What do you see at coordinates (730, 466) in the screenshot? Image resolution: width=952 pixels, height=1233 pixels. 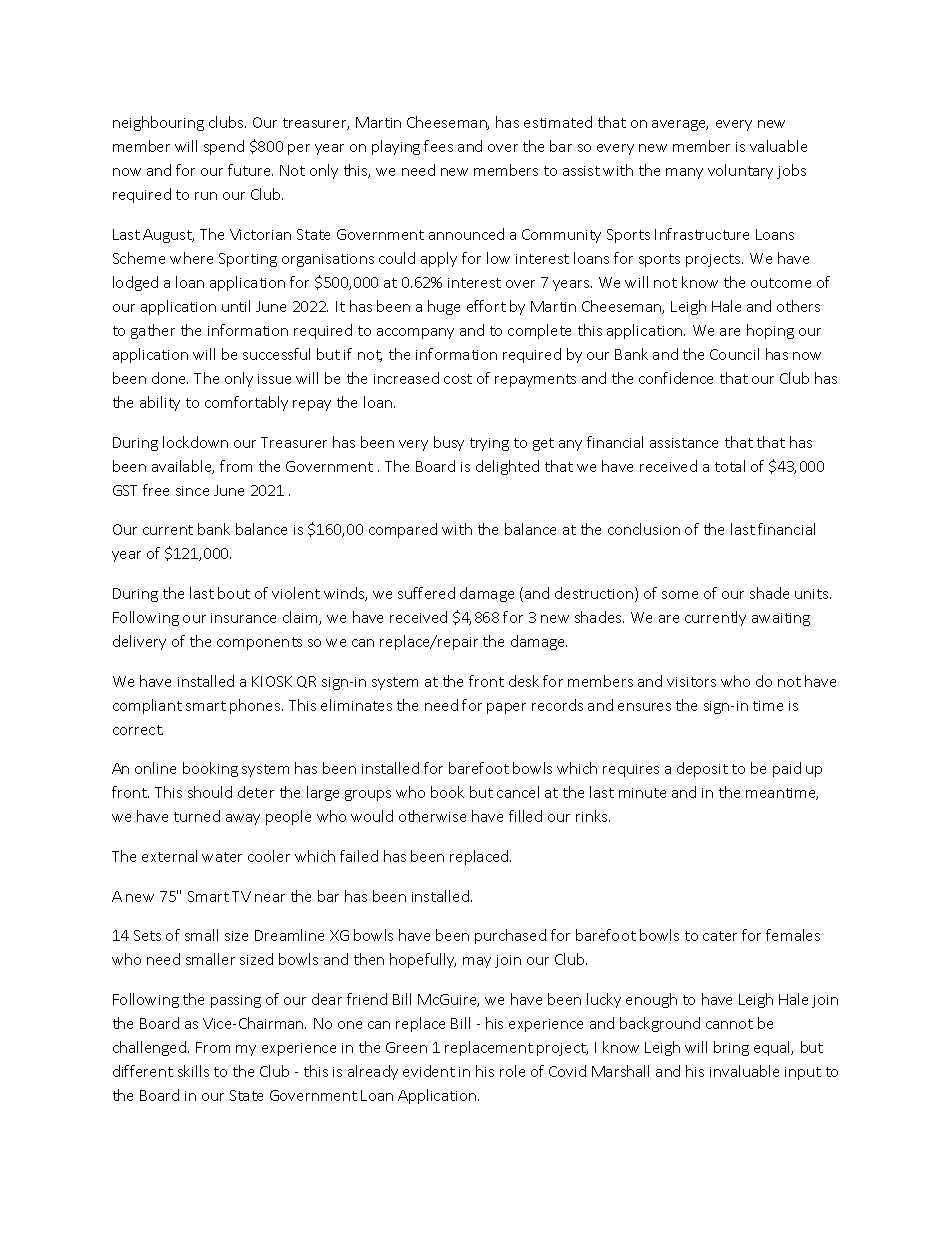 I see `total` at bounding box center [730, 466].
